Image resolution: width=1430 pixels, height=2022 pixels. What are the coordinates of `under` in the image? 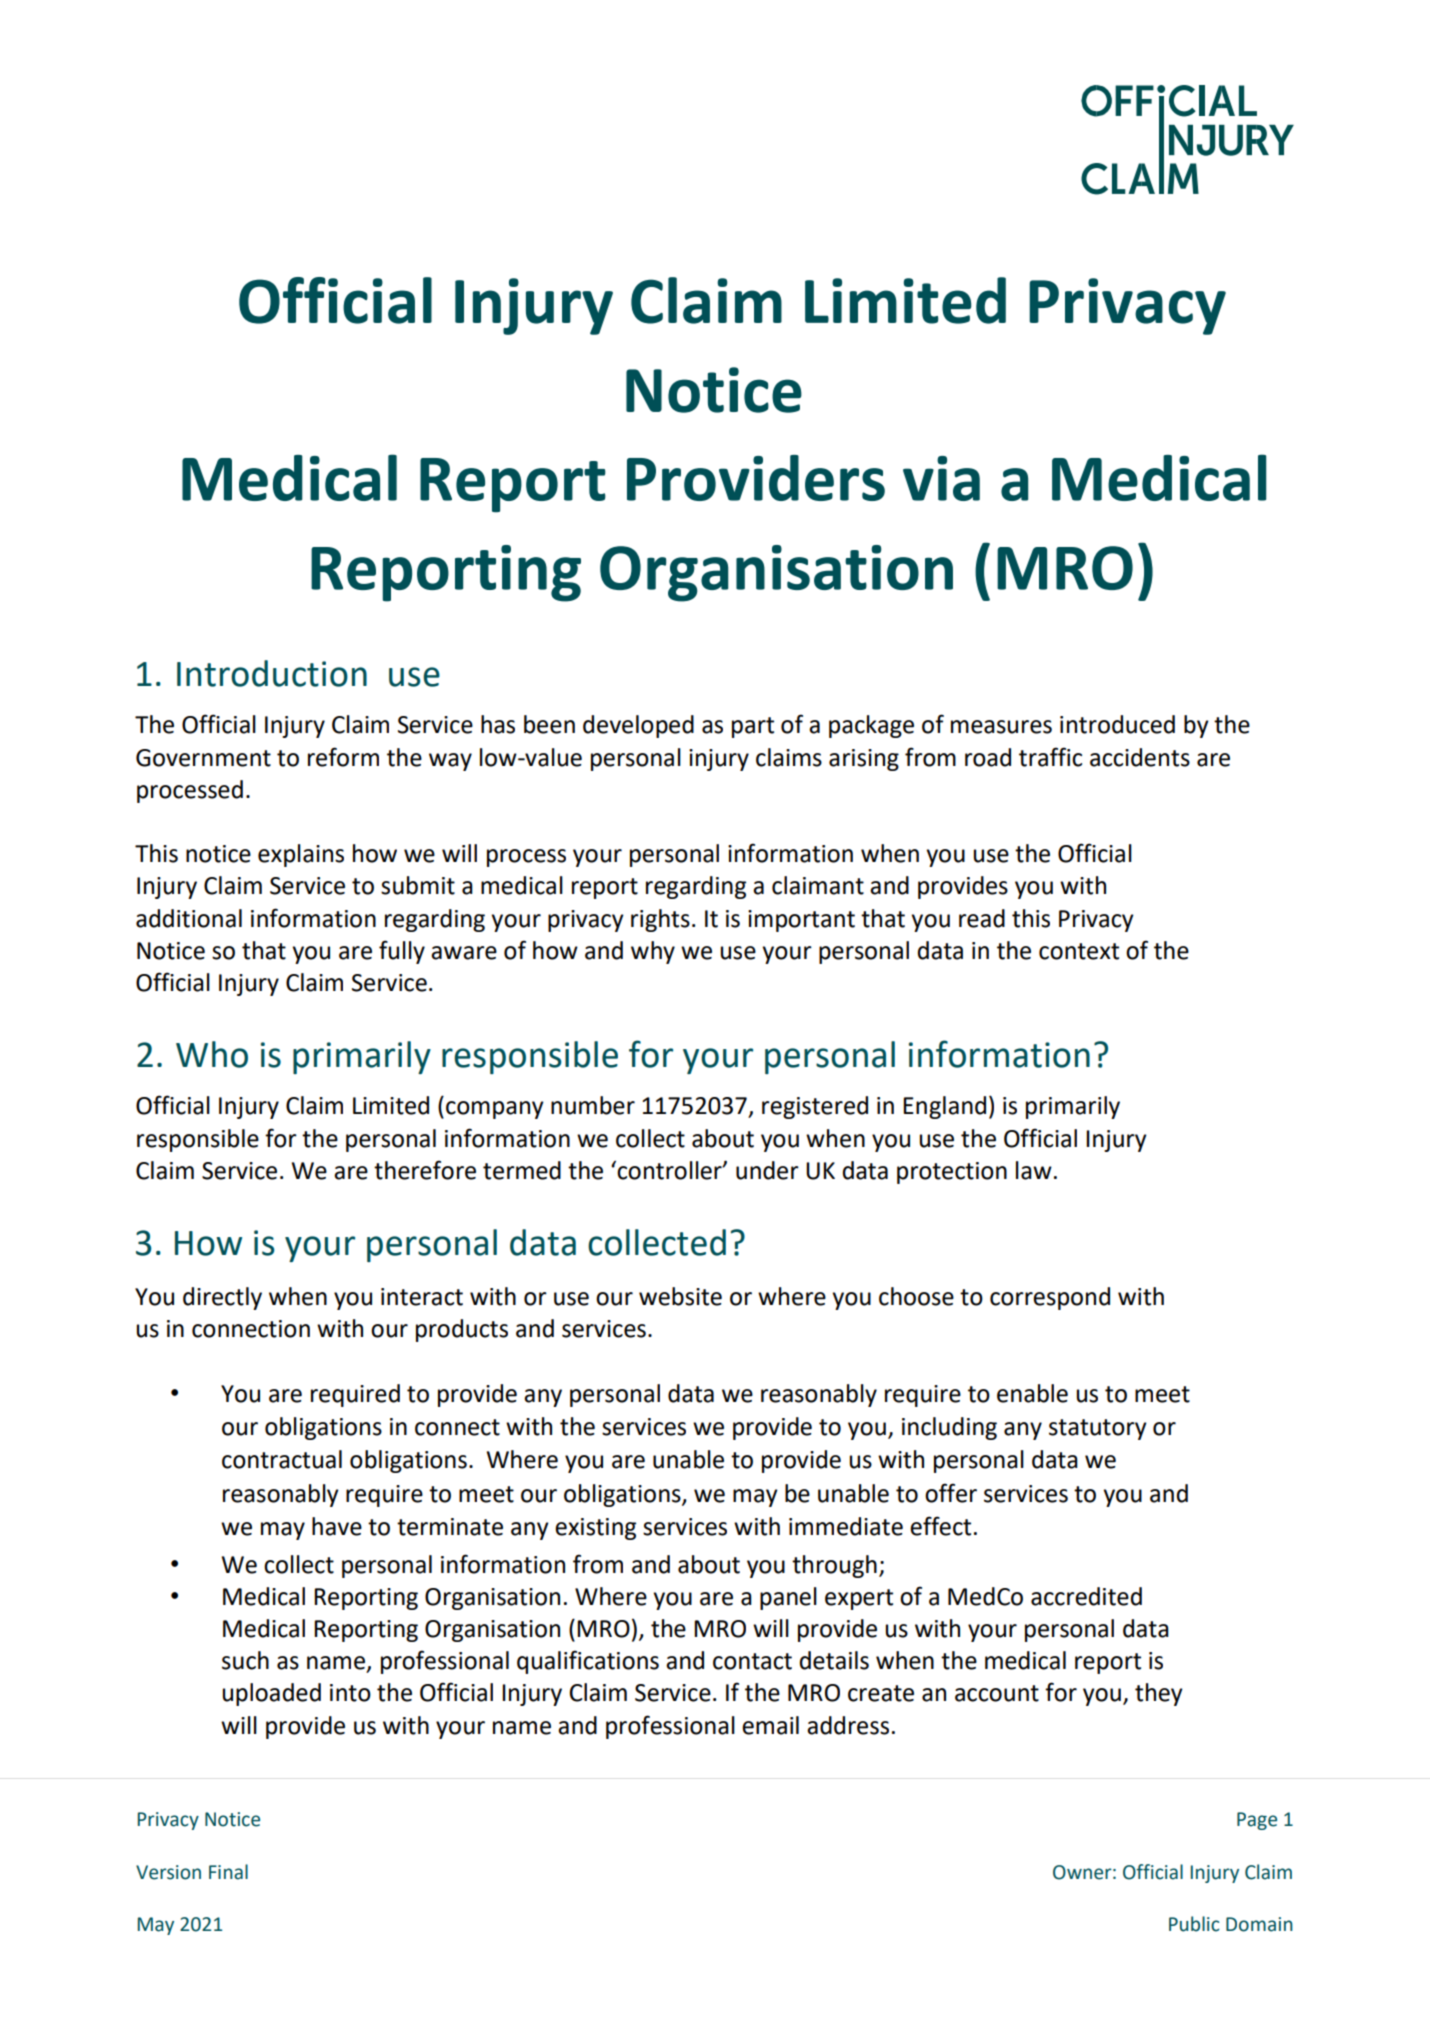 It's located at (767, 1170).
